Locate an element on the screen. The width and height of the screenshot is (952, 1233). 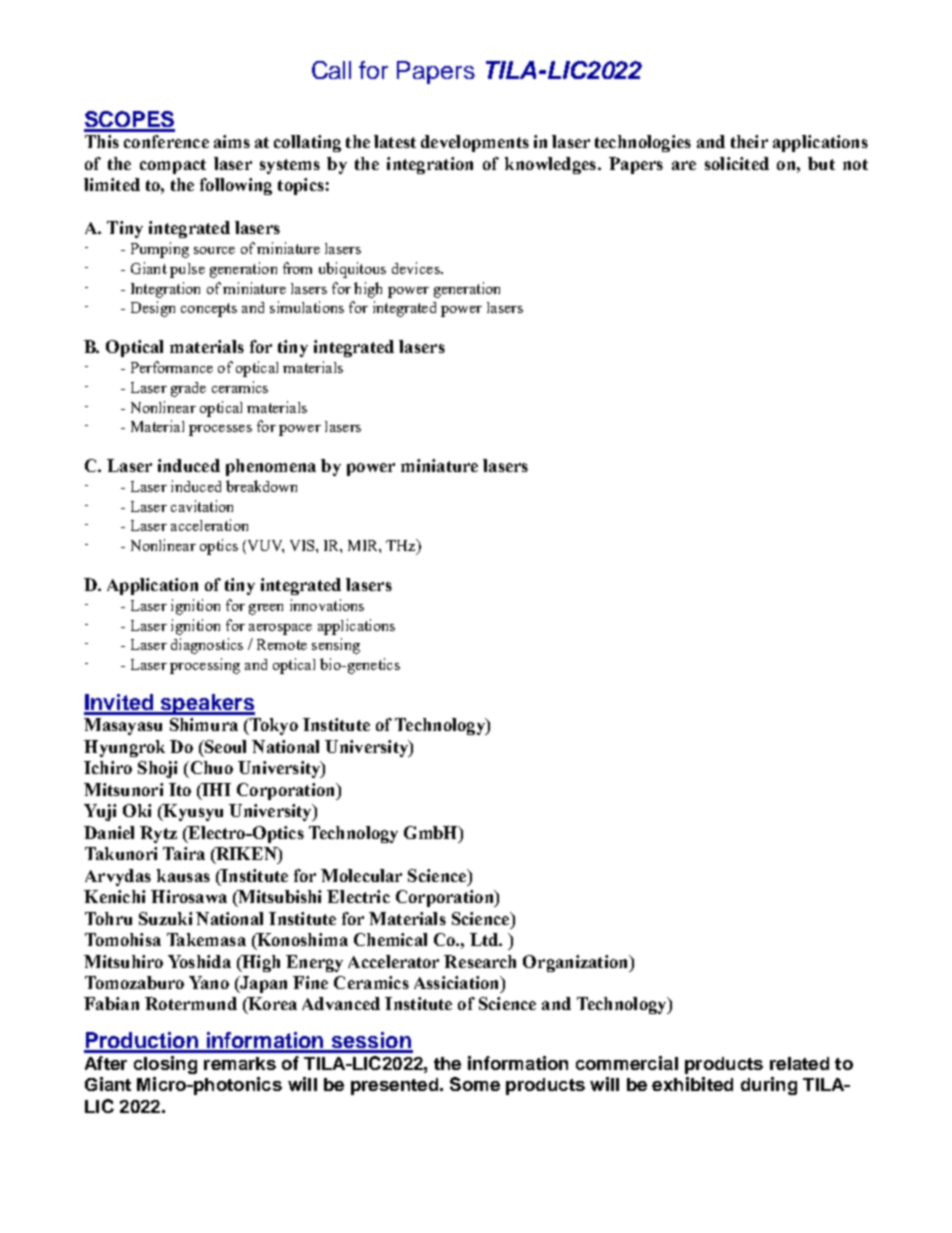
VIS is located at coordinates (303, 545).
